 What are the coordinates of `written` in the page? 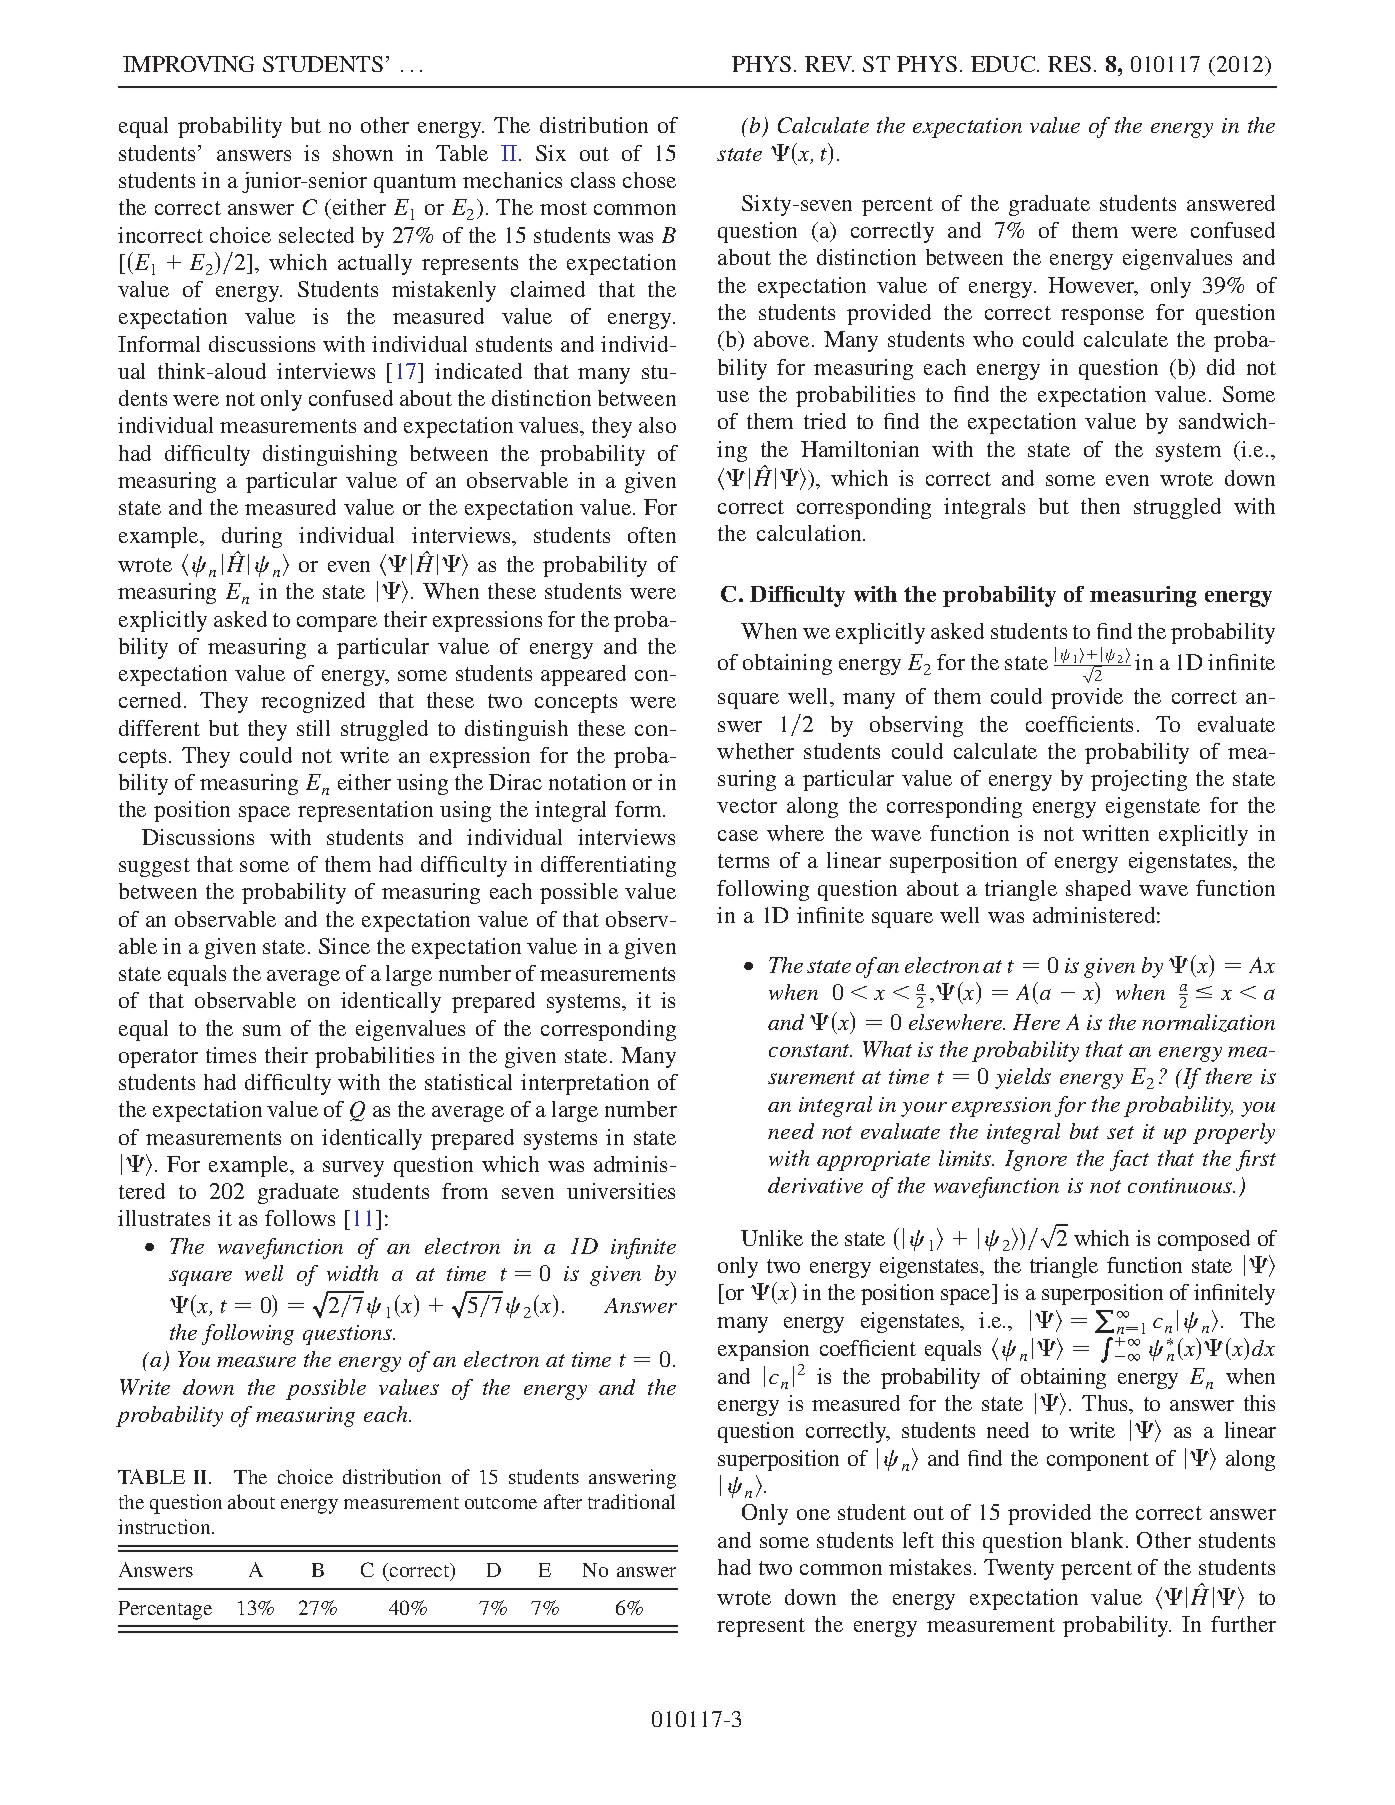 It's located at (1115, 833).
